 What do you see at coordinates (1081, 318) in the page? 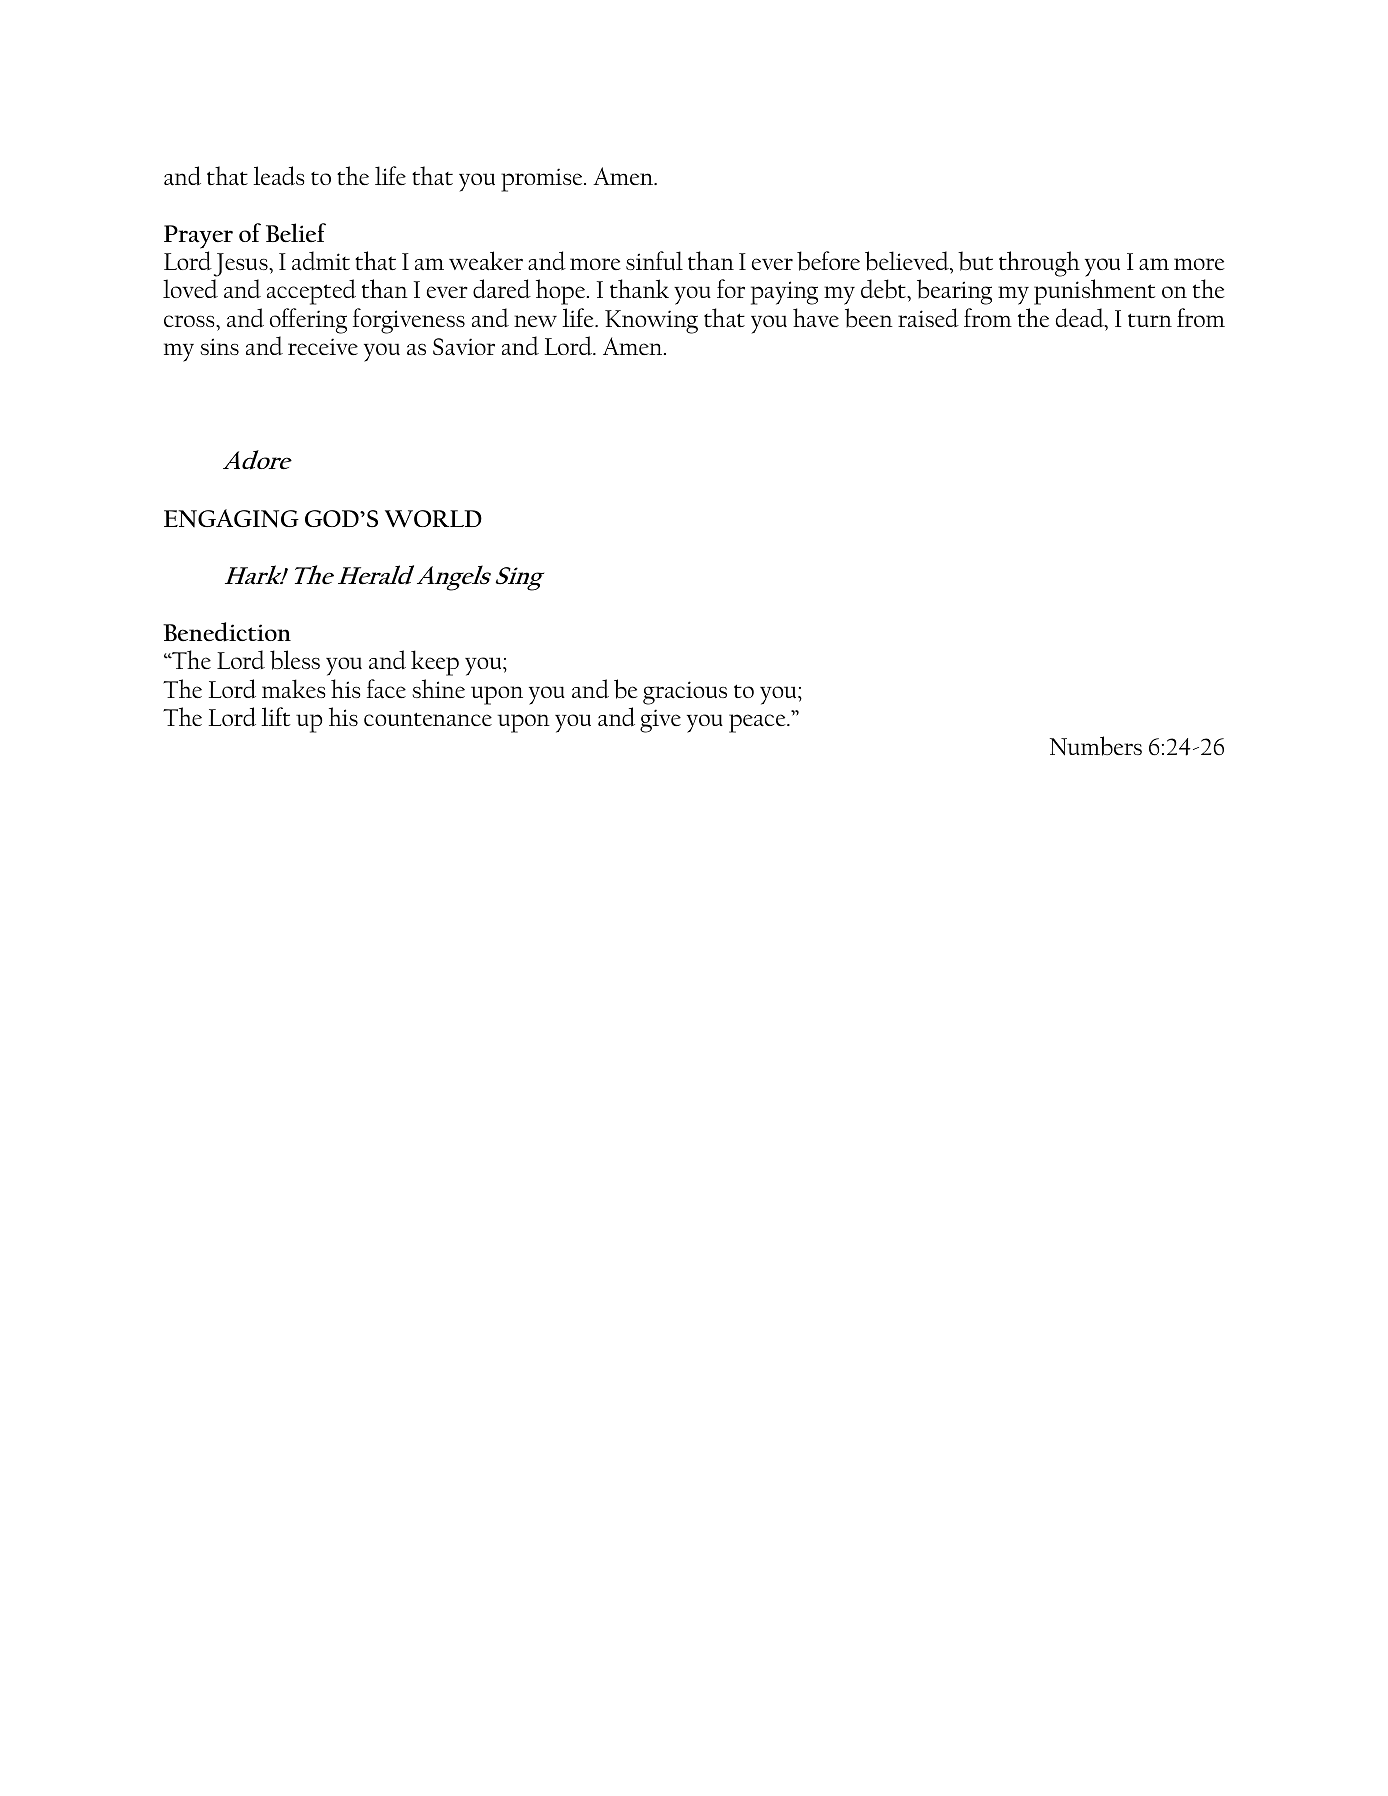
I see `dead` at bounding box center [1081, 318].
